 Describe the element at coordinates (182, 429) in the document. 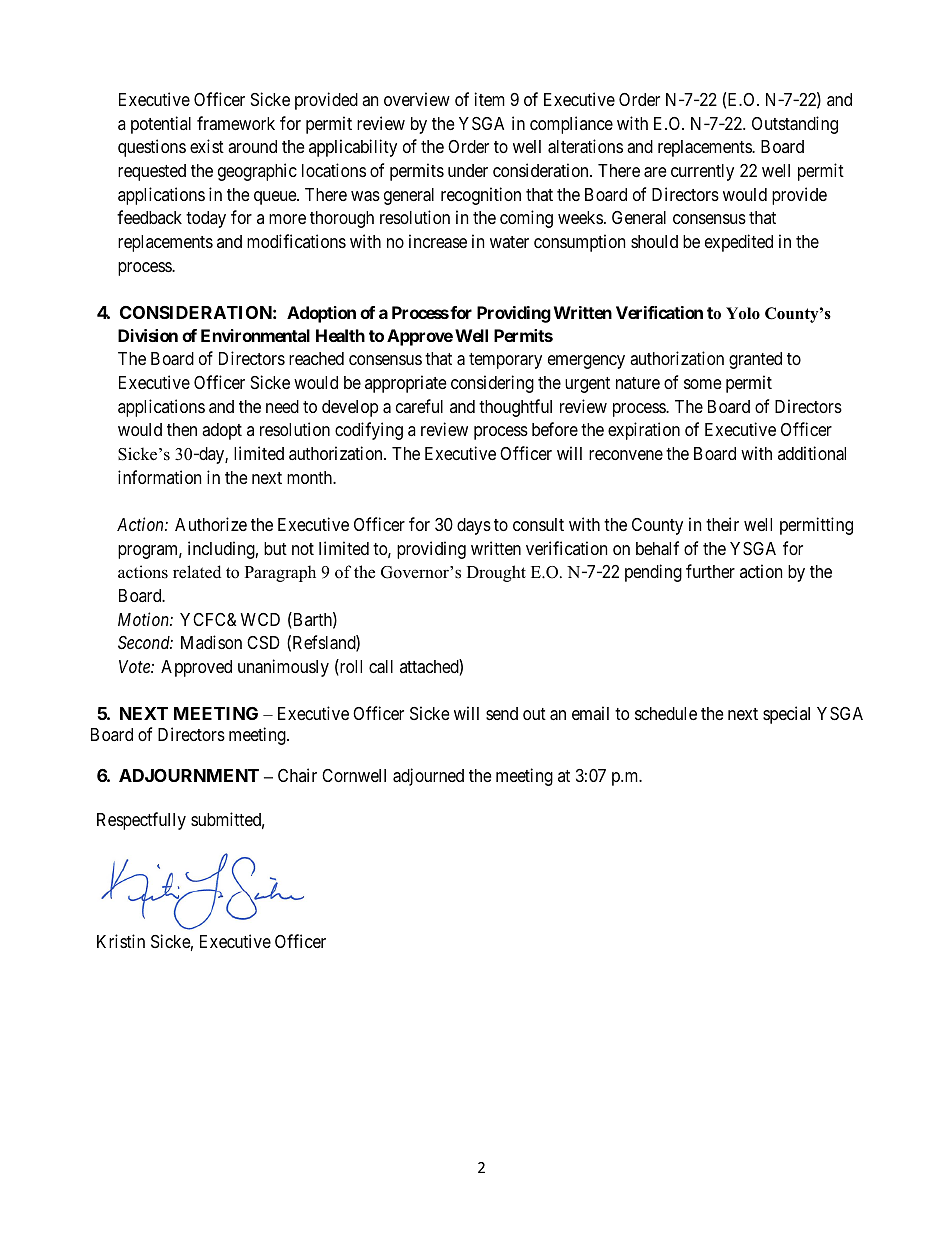

I see `then` at that location.
